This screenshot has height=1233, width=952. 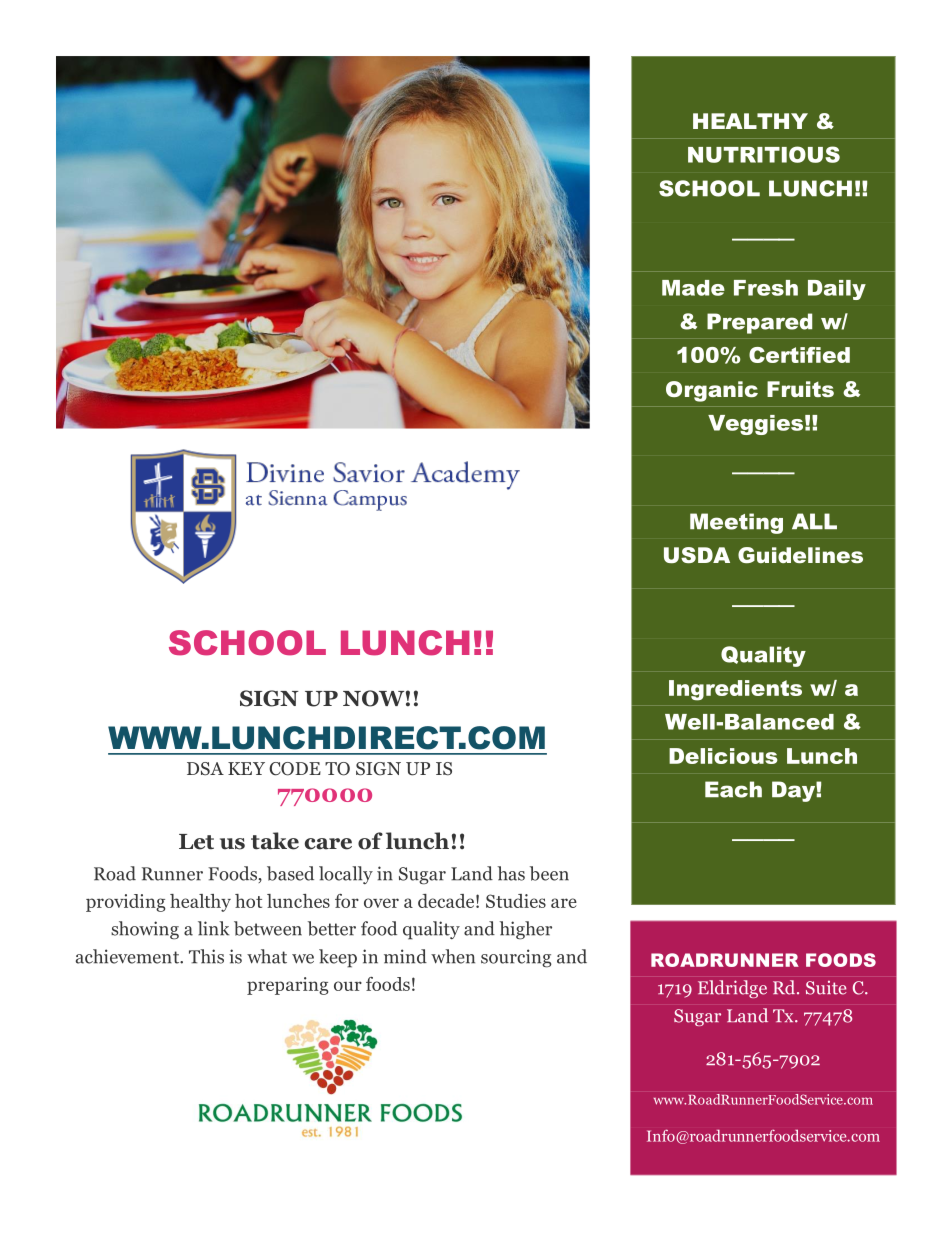 What do you see at coordinates (800, 555) in the screenshot?
I see `Guidelines` at bounding box center [800, 555].
